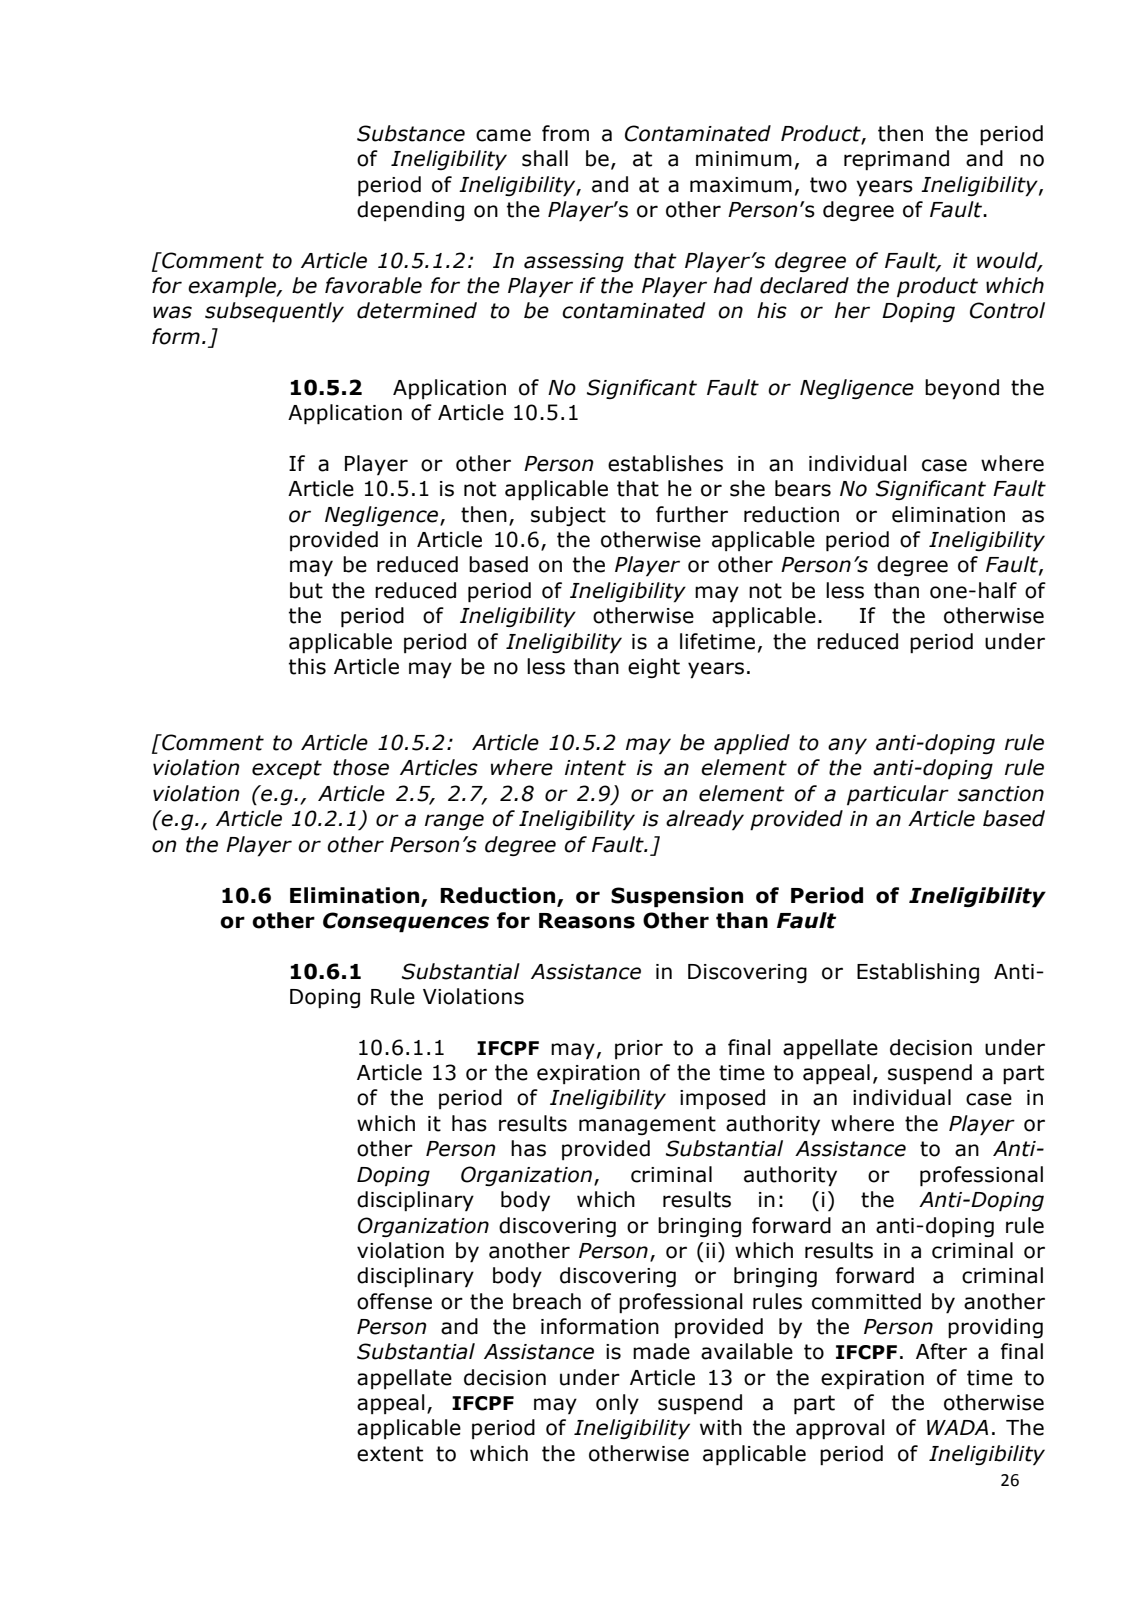 This document has width=1130, height=1599. What do you see at coordinates (545, 158) in the document?
I see `shall` at bounding box center [545, 158].
